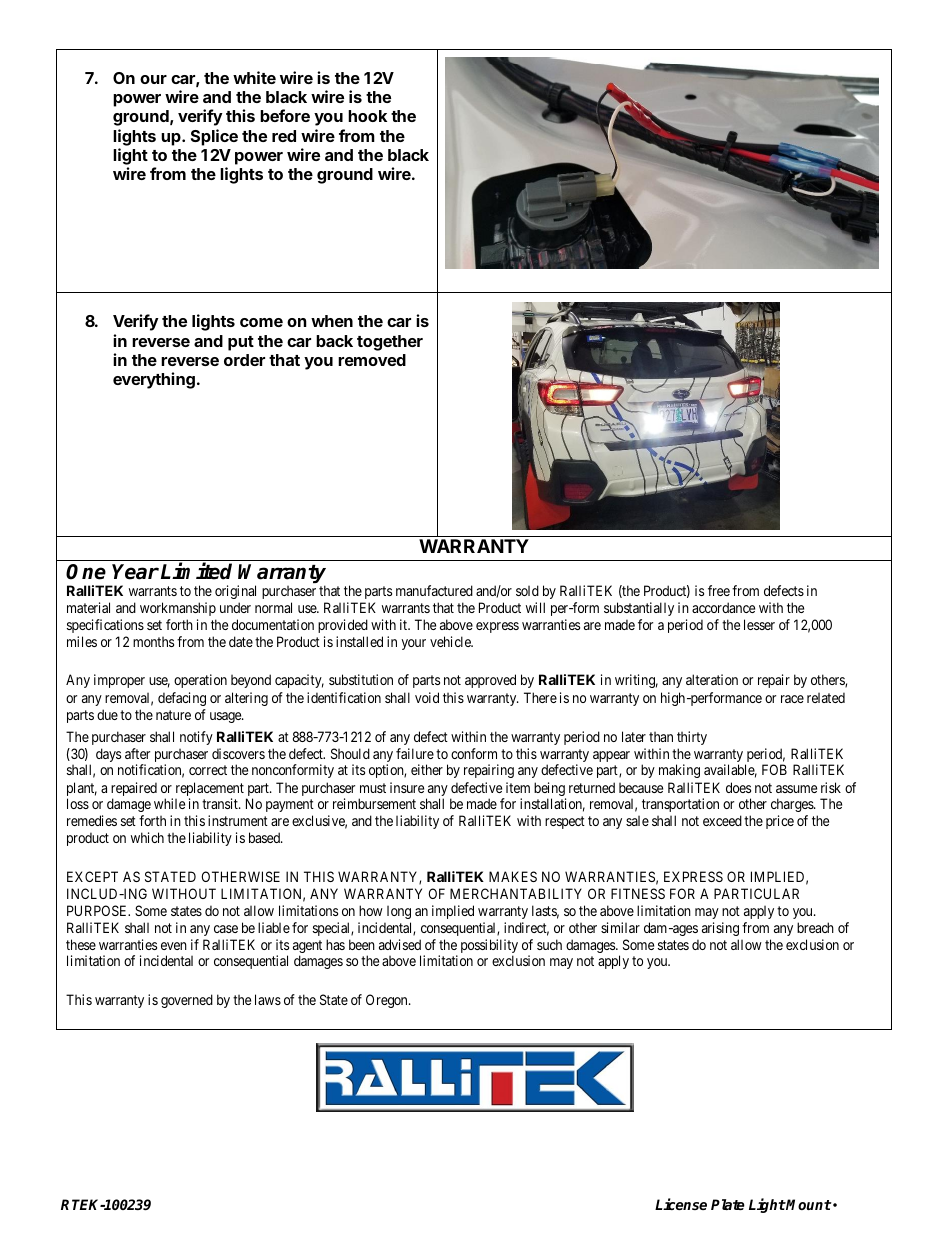  Describe the element at coordinates (728, 1204) in the image. I see `Plate` at that location.
